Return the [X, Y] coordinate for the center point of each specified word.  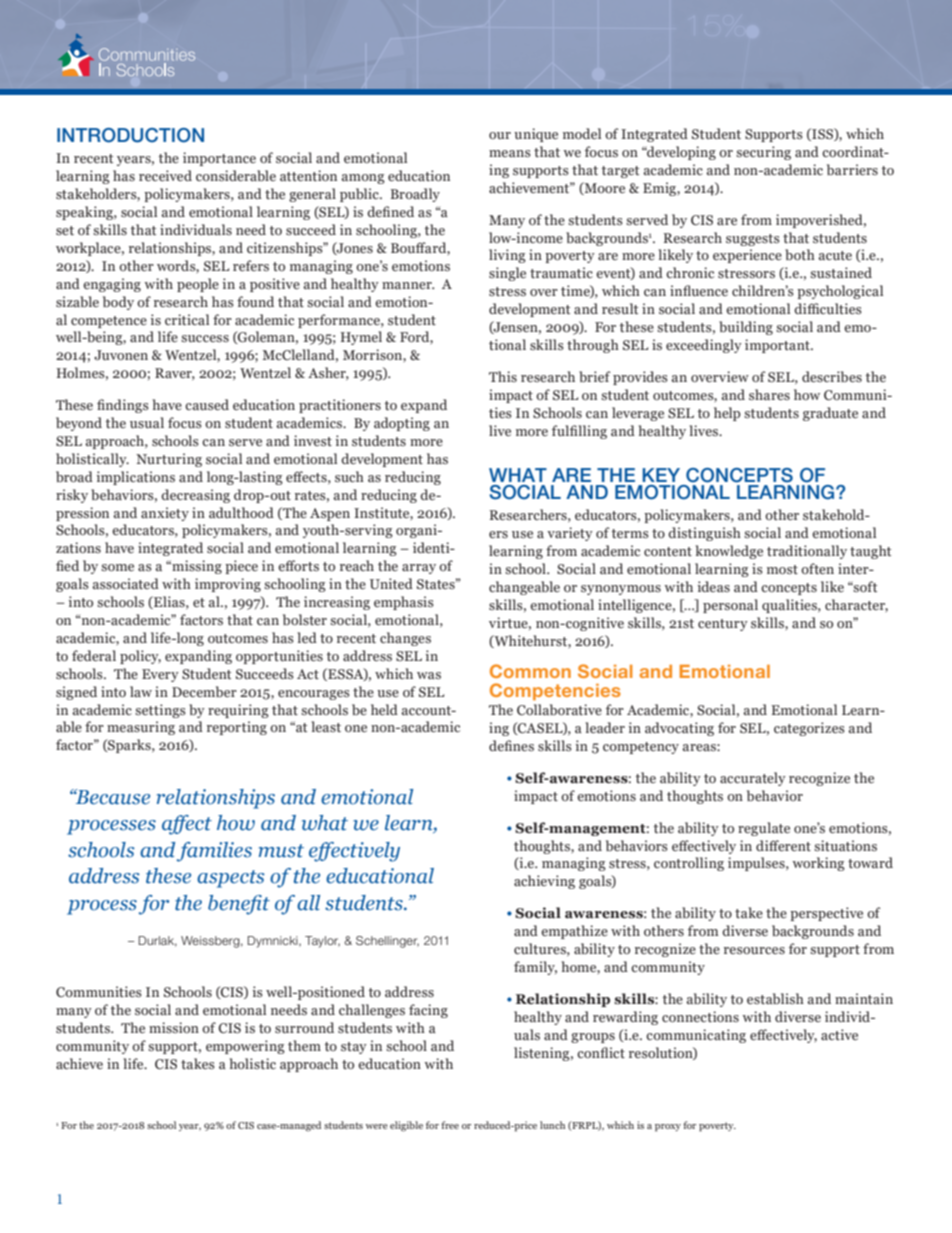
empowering [245, 1047]
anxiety [165, 514]
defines [511, 745]
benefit [239, 905]
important [778, 346]
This [503, 376]
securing [763, 153]
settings [160, 711]
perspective [826, 914]
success [205, 338]
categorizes [809, 729]
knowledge [729, 552]
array [419, 569]
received [165, 175]
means [510, 153]
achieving [544, 882]
